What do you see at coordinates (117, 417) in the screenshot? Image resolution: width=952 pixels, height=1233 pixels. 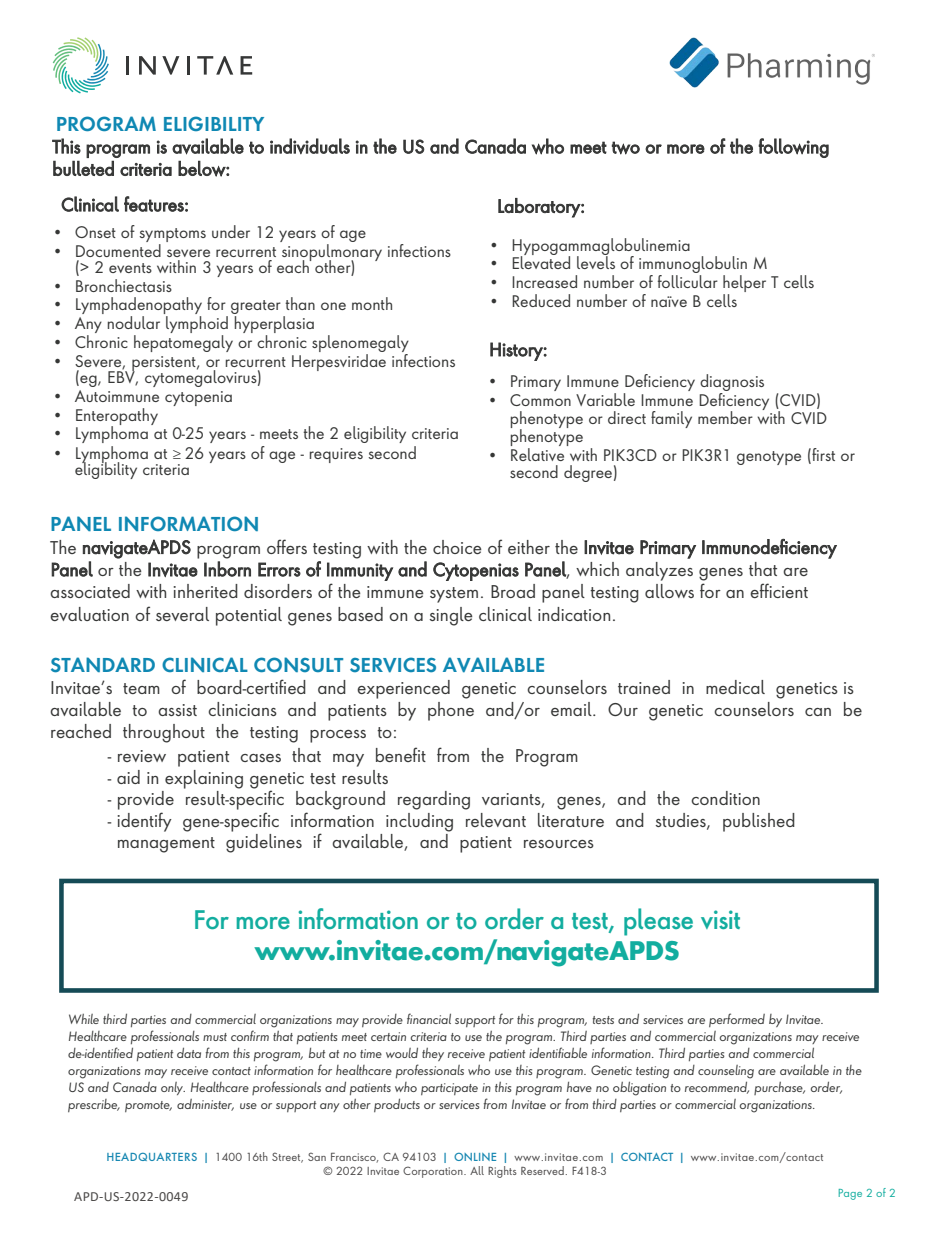 I see `Enteropathy` at bounding box center [117, 417].
